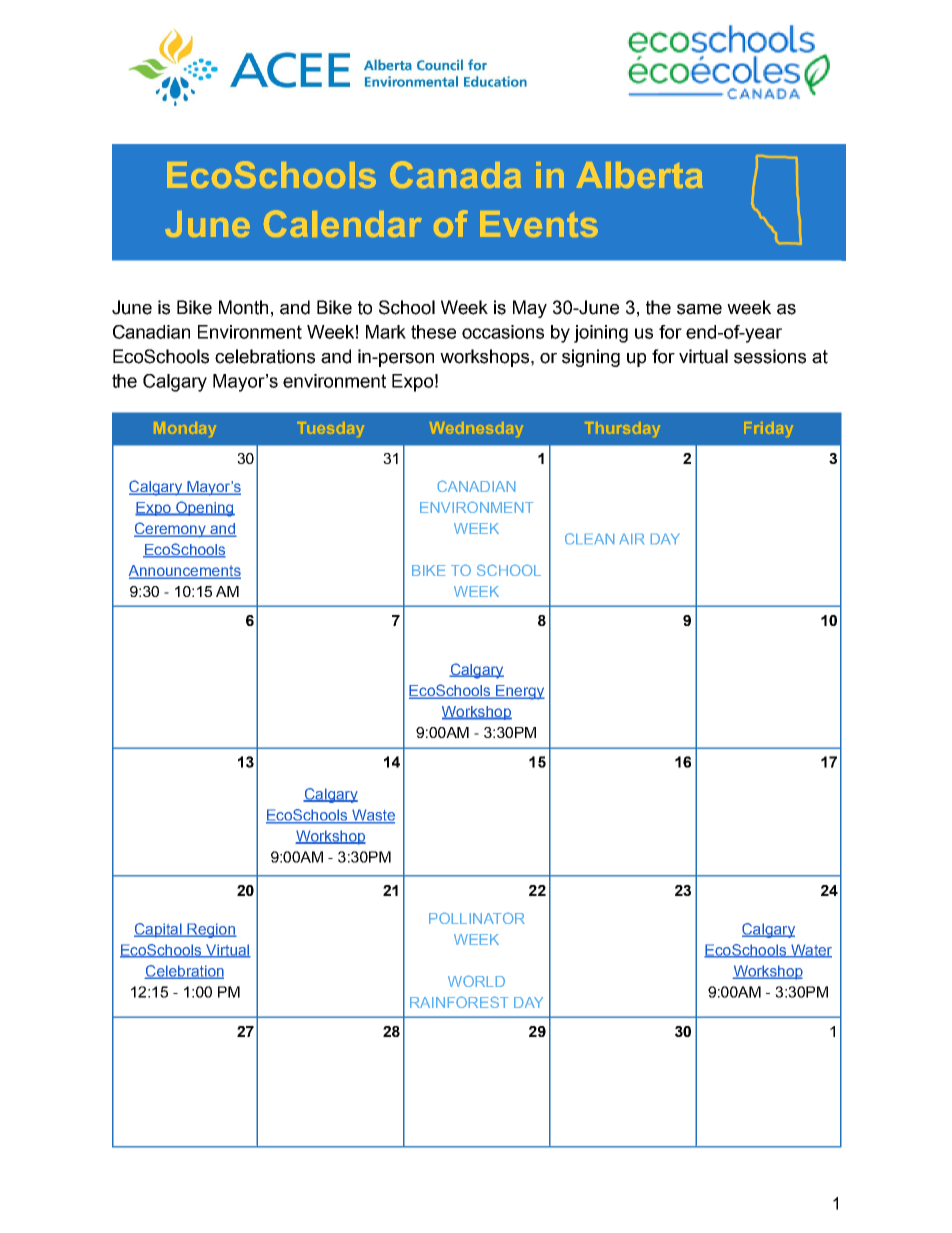 The height and width of the page is (1233, 952). What do you see at coordinates (185, 572) in the page?
I see `Announcements` at bounding box center [185, 572].
